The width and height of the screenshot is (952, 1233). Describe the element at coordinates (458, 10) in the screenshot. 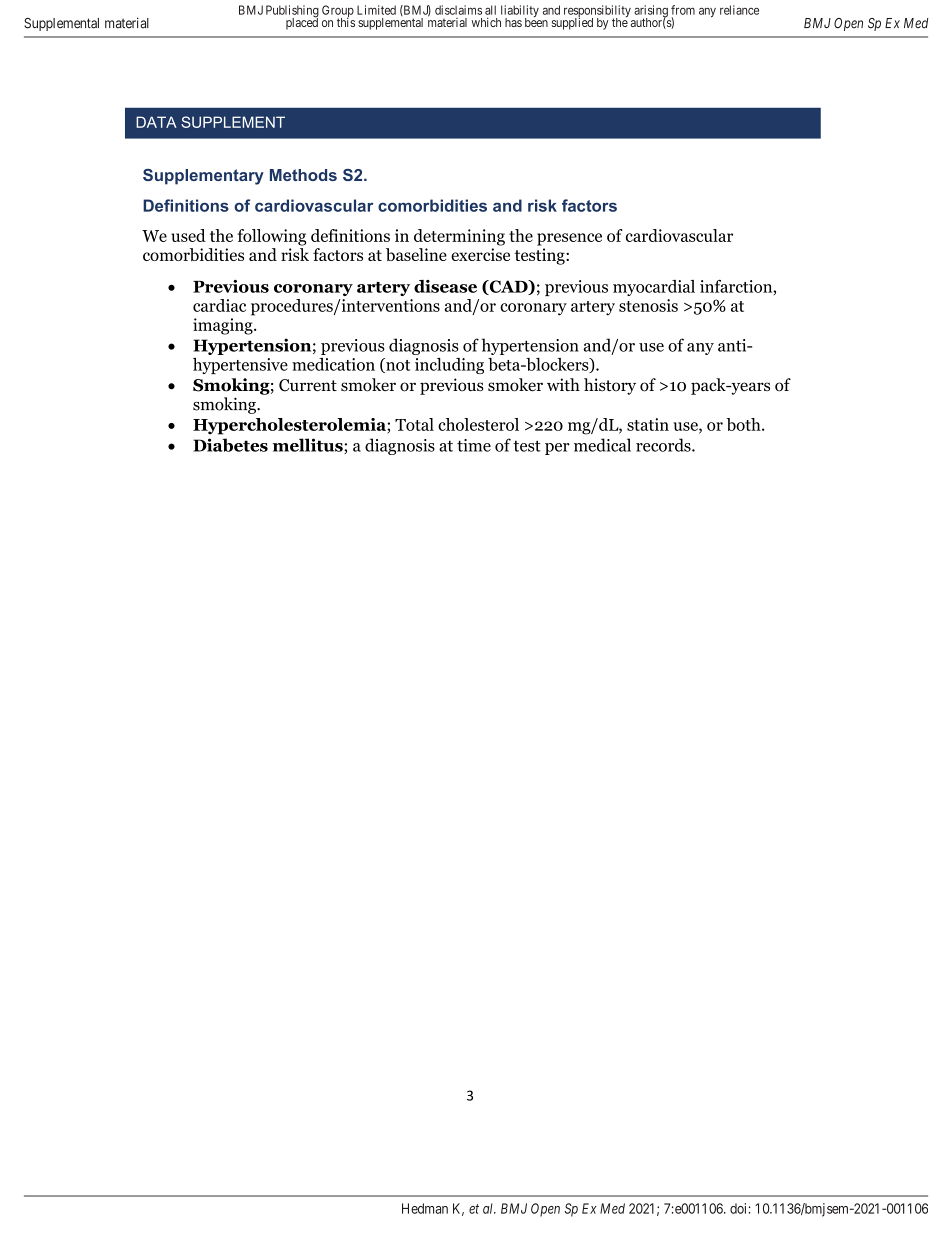

I see `disclaims` at that location.
